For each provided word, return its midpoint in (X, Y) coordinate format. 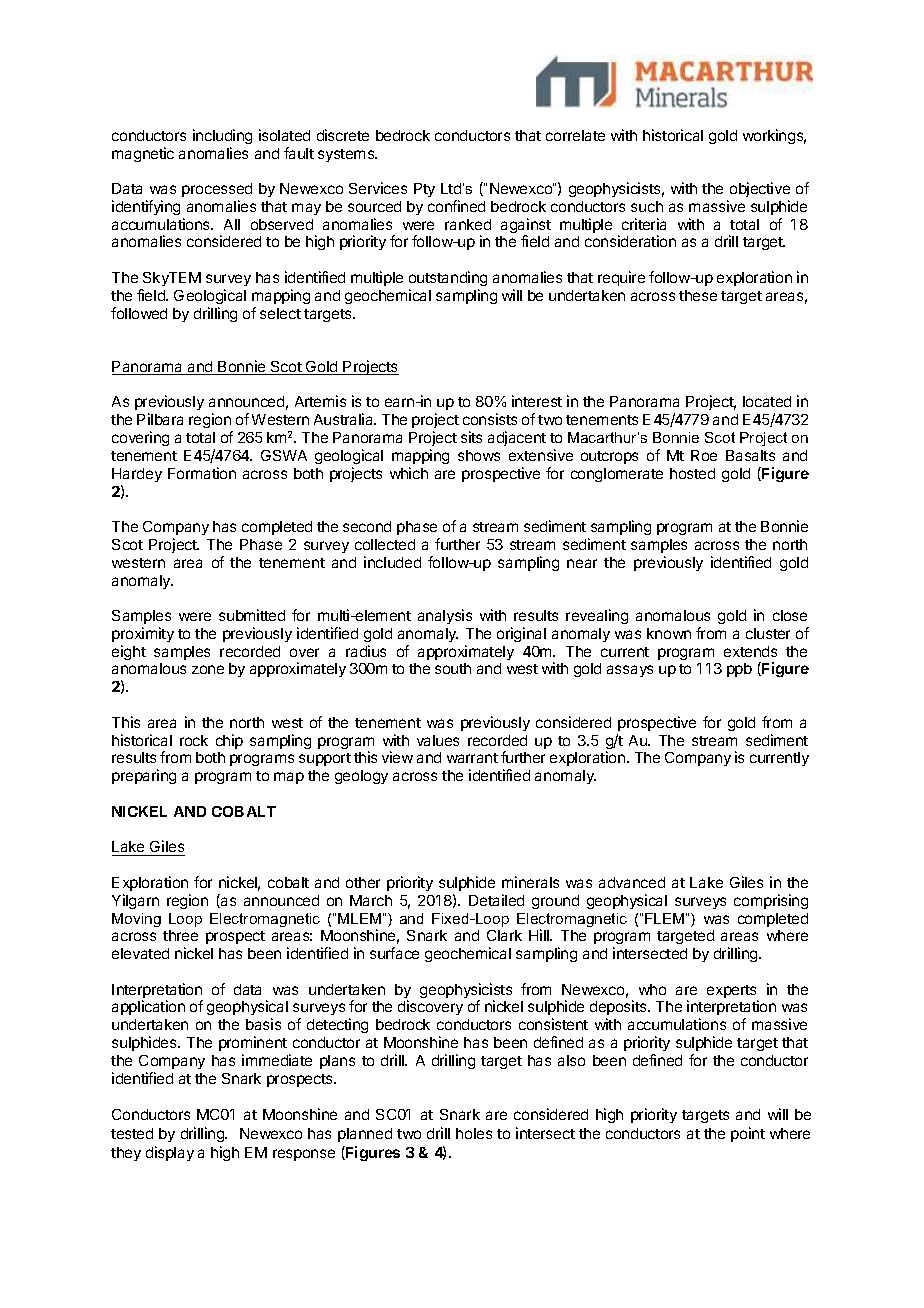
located (767, 401)
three (180, 935)
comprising (771, 901)
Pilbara (160, 419)
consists (490, 419)
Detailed (496, 900)
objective (760, 189)
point (748, 1134)
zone (208, 669)
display (170, 1153)
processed (217, 190)
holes (474, 1133)
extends (750, 651)
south (453, 668)
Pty (424, 190)
